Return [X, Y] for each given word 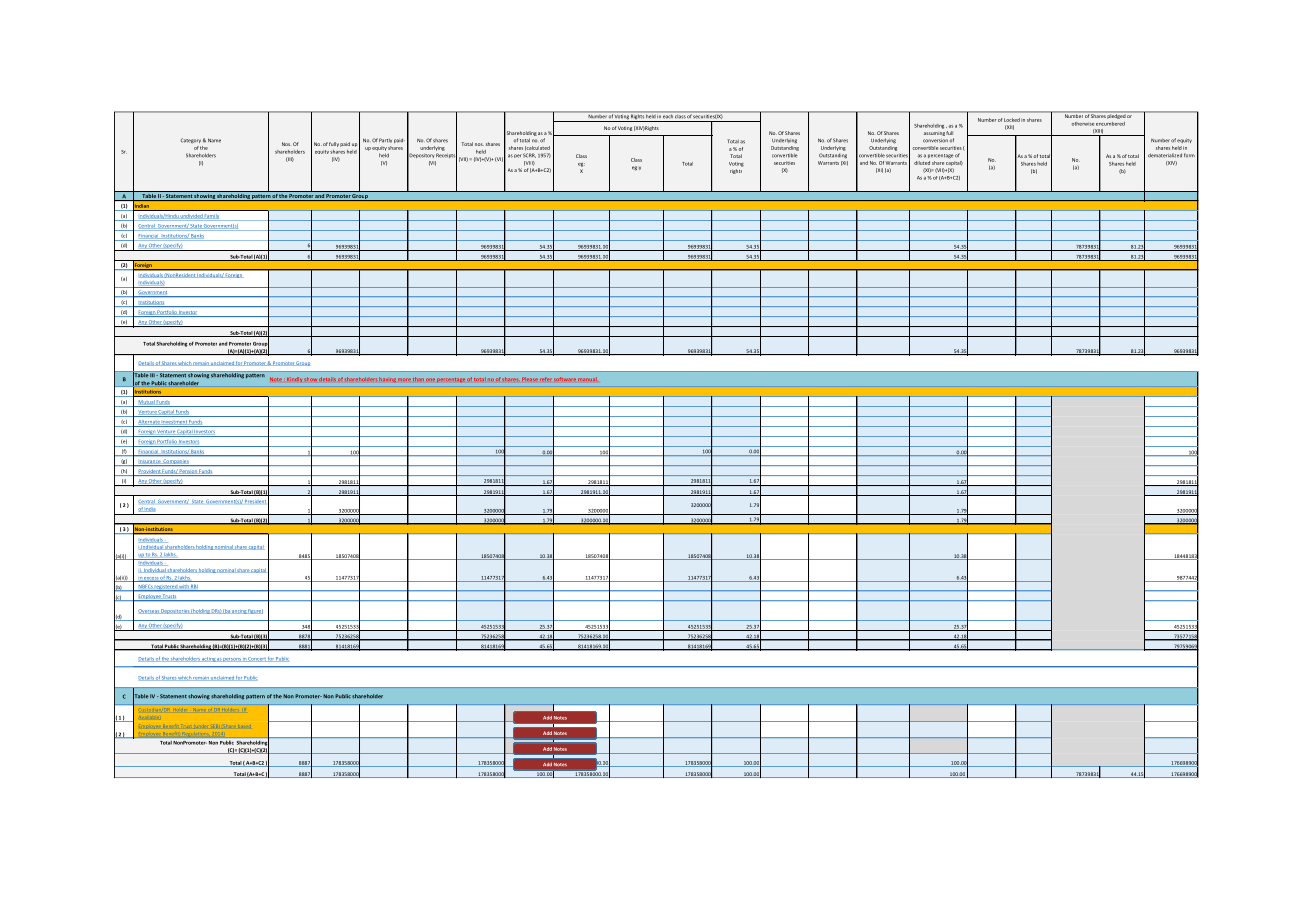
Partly [385, 140]
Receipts [446, 156]
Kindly [294, 379]
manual [587, 379]
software [565, 379]
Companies [176, 463]
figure [255, 611]
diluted [922, 163]
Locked [1012, 120]
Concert [257, 659]
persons [232, 660]
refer [546, 379]
